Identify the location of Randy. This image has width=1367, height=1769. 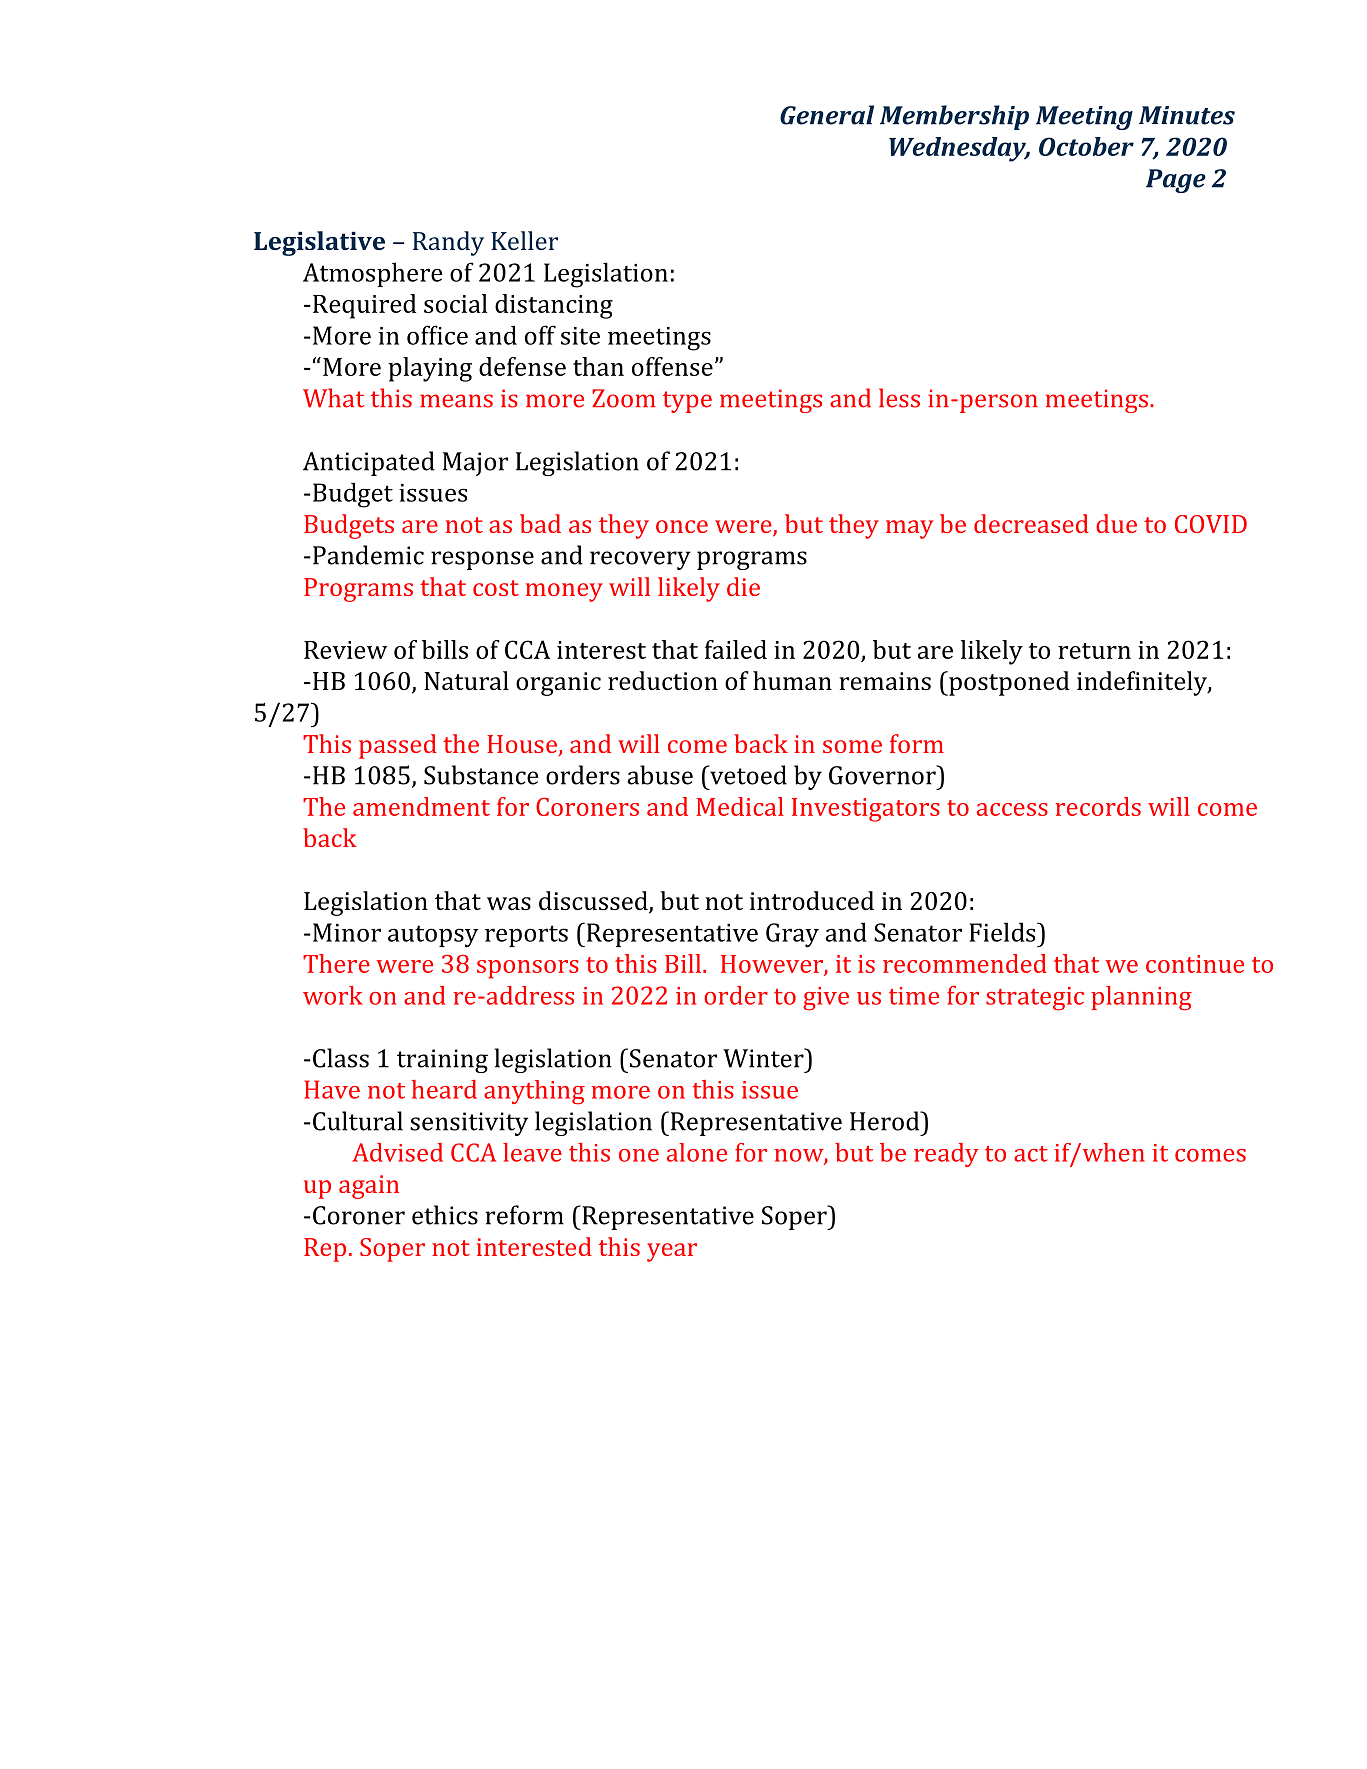
(448, 243).
